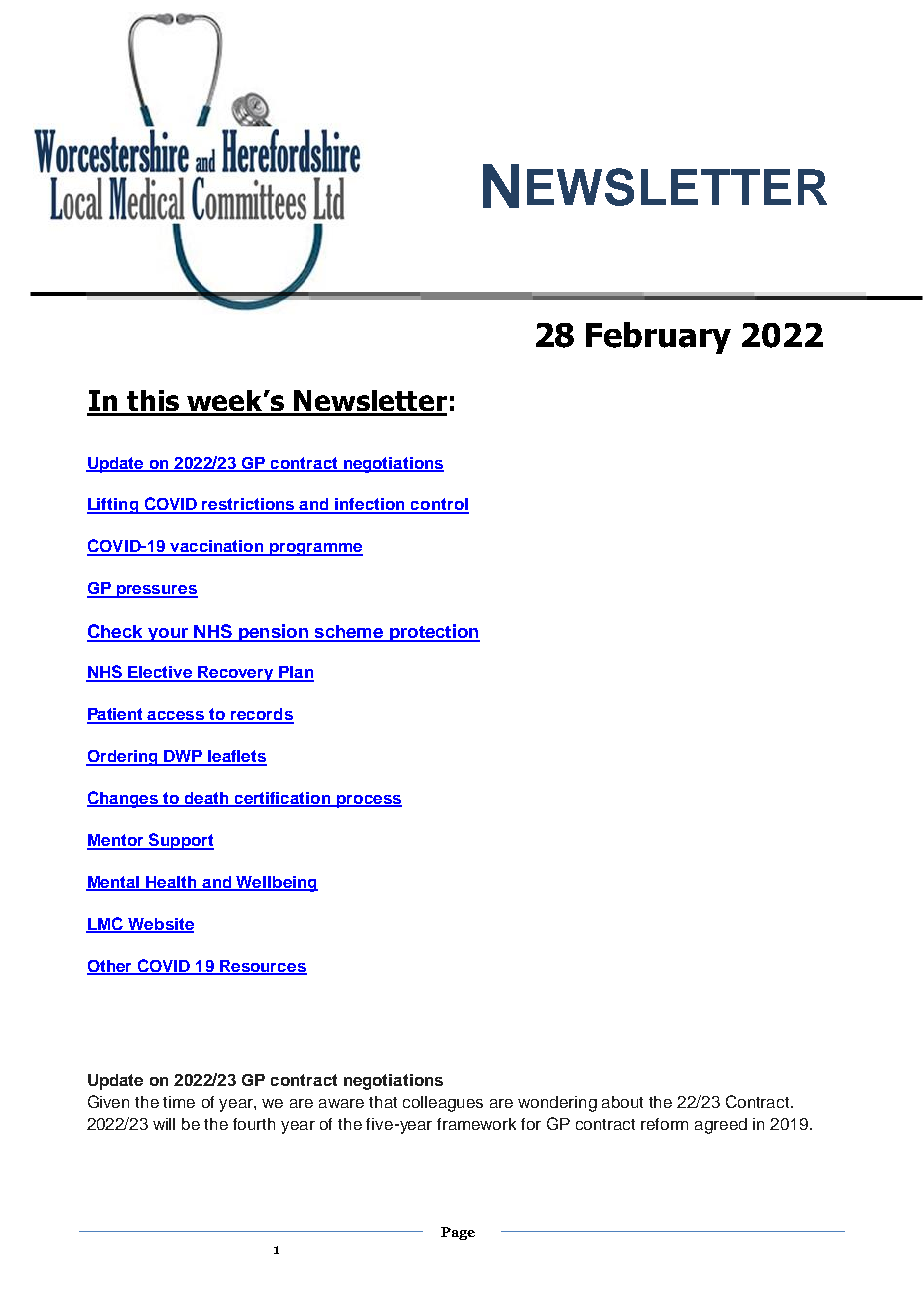 The image size is (924, 1307). Describe the element at coordinates (439, 505) in the image. I see `control` at that location.
